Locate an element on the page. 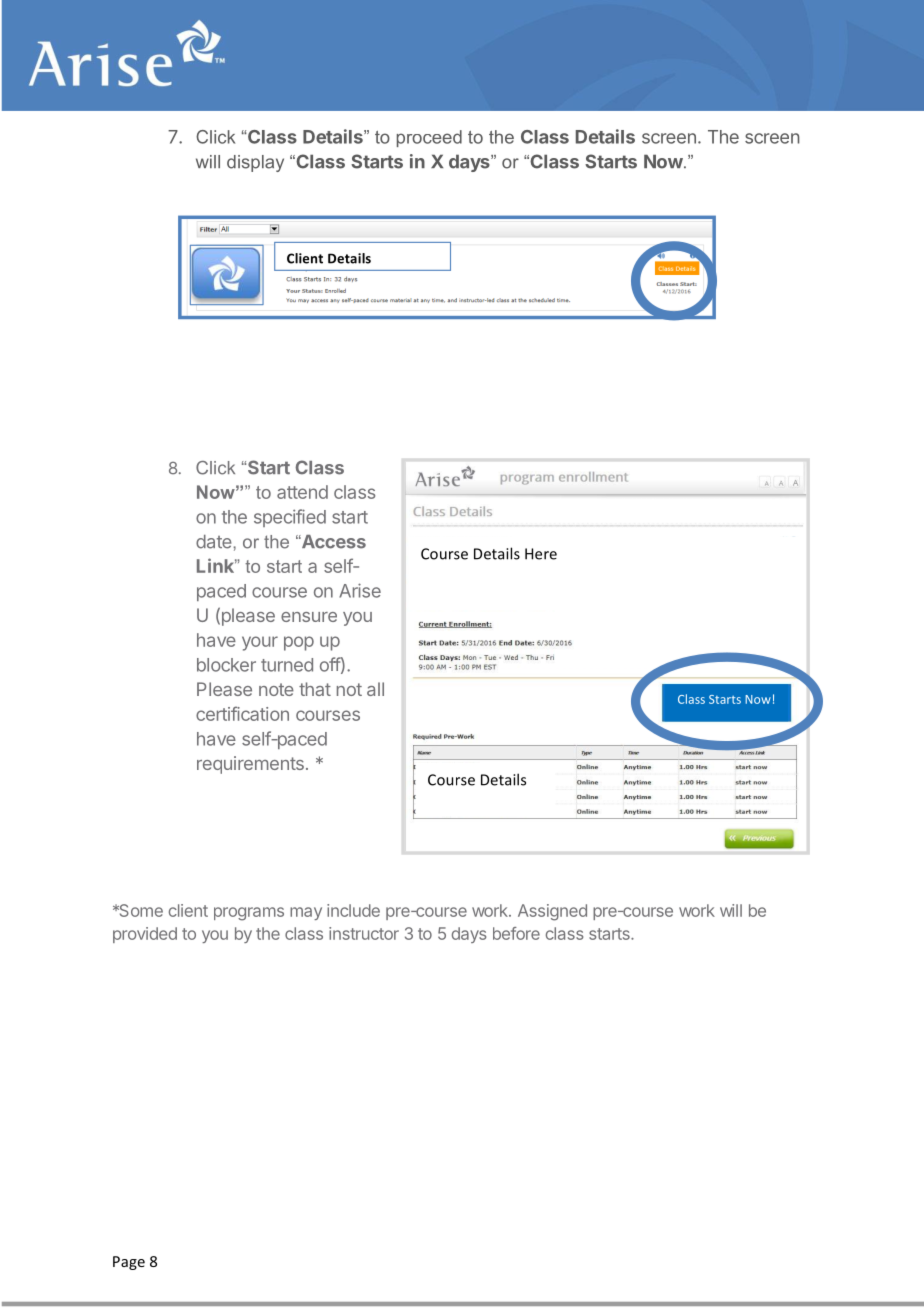 The width and height of the image is (924, 1308). Page is located at coordinates (129, 1263).
